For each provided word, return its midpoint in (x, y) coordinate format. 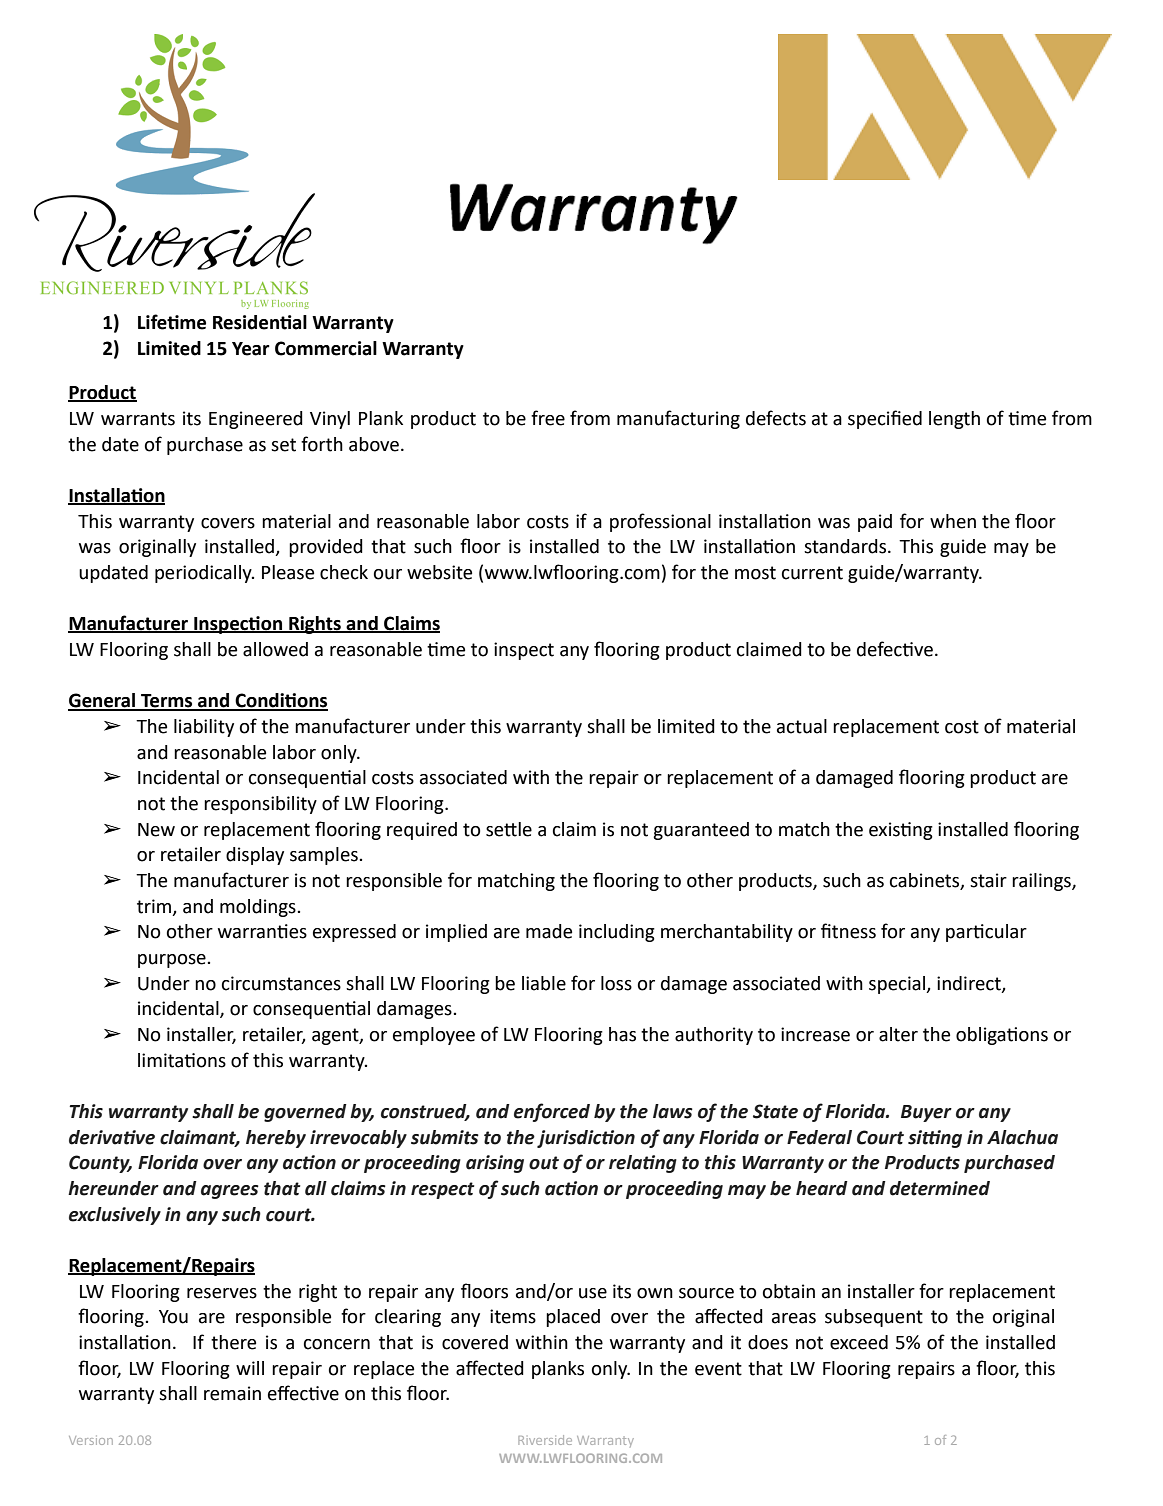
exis (885, 829)
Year (251, 349)
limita (162, 1060)
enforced (552, 1112)
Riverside (545, 1440)
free (548, 418)
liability (204, 728)
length (954, 420)
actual (802, 726)
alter (898, 1034)
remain (232, 1393)
